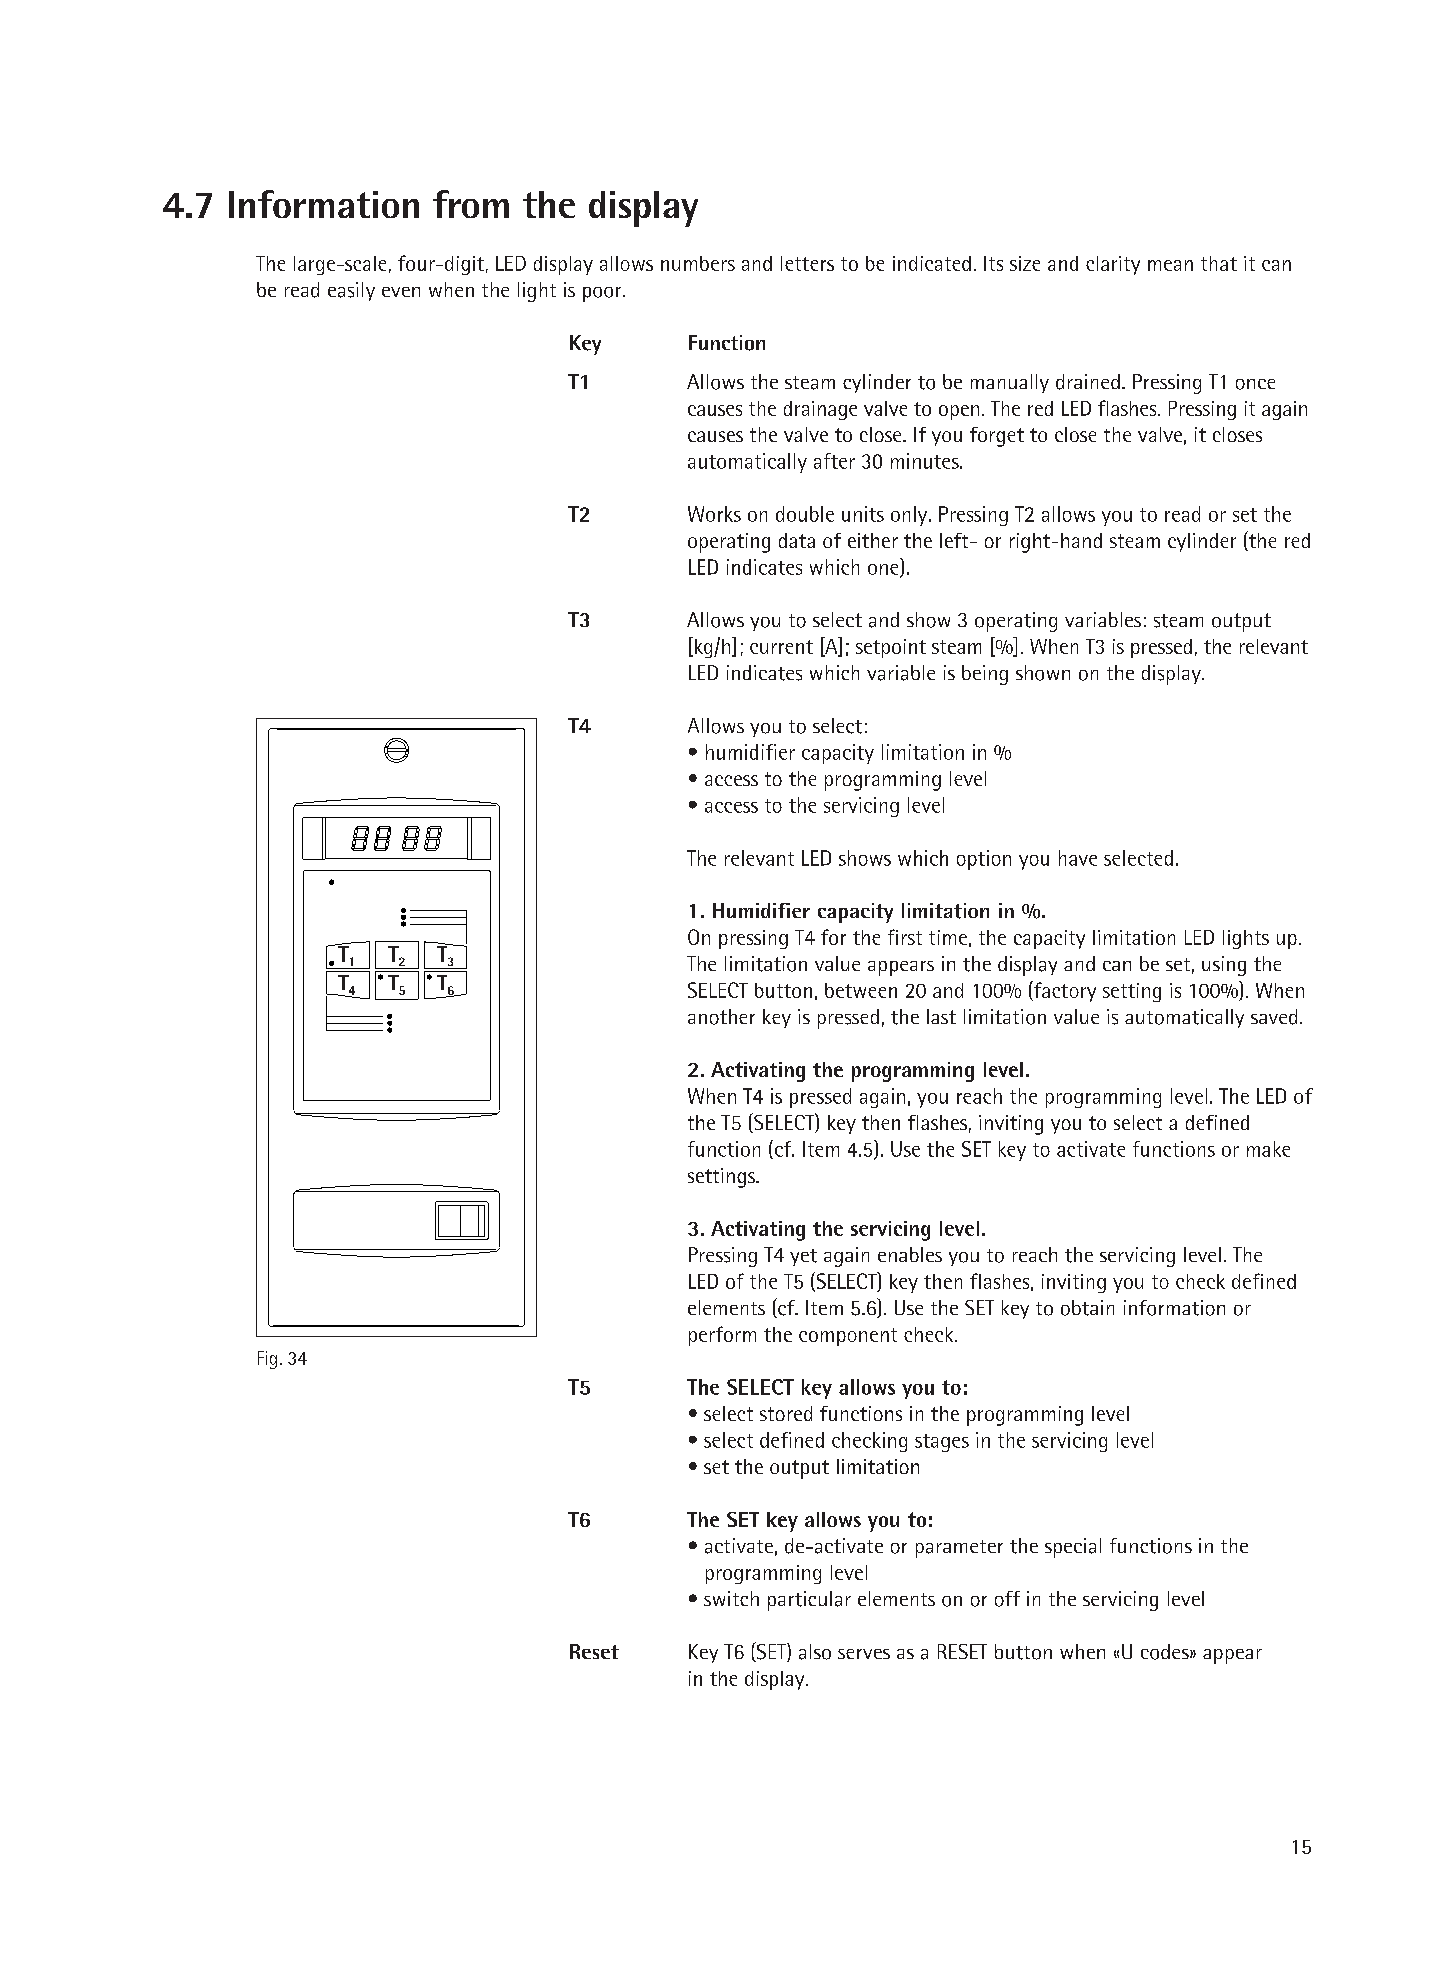 The height and width of the screenshot is (1980, 1435). I want to click on letters, so click(807, 263).
